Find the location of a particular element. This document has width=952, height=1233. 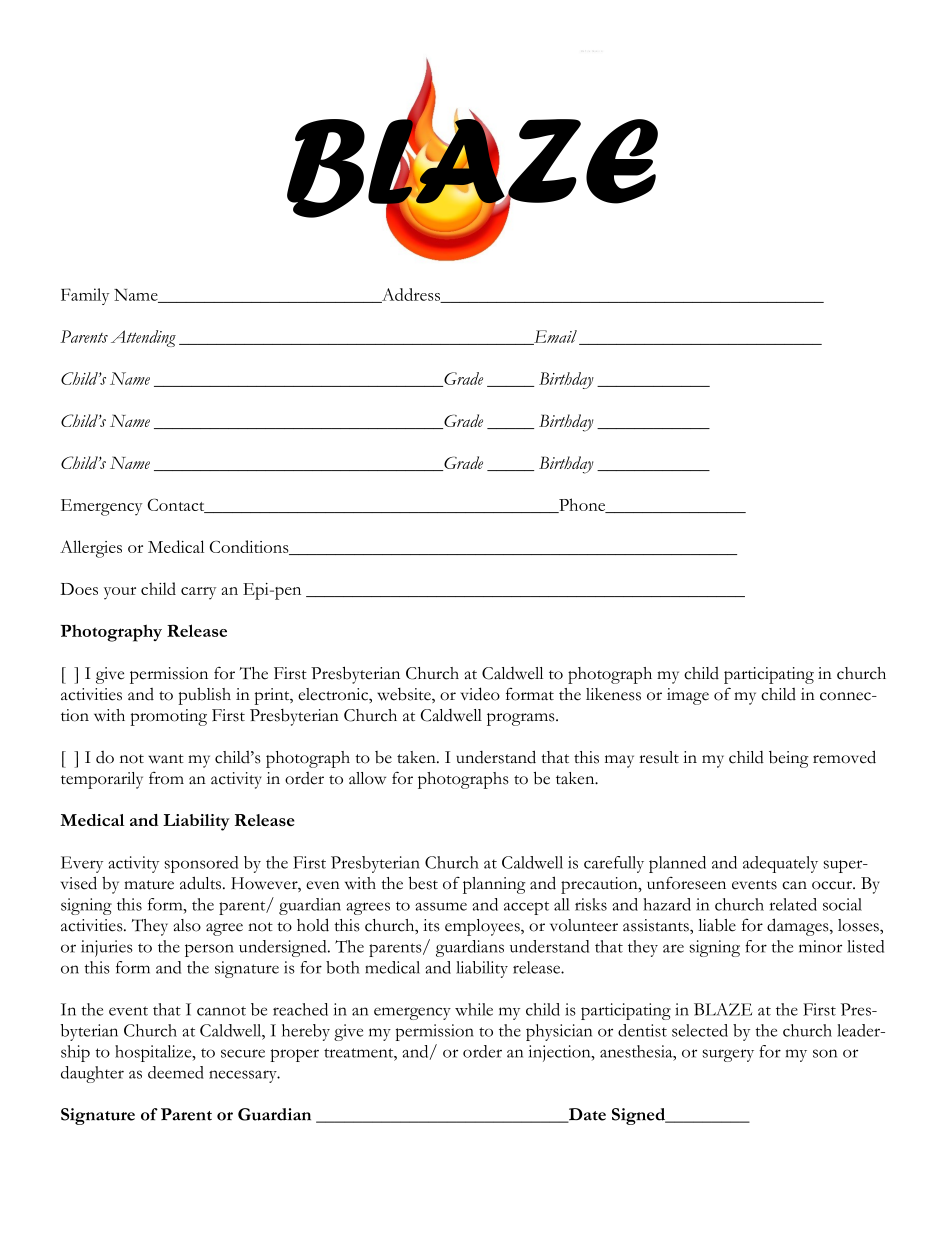

video is located at coordinates (480, 694).
